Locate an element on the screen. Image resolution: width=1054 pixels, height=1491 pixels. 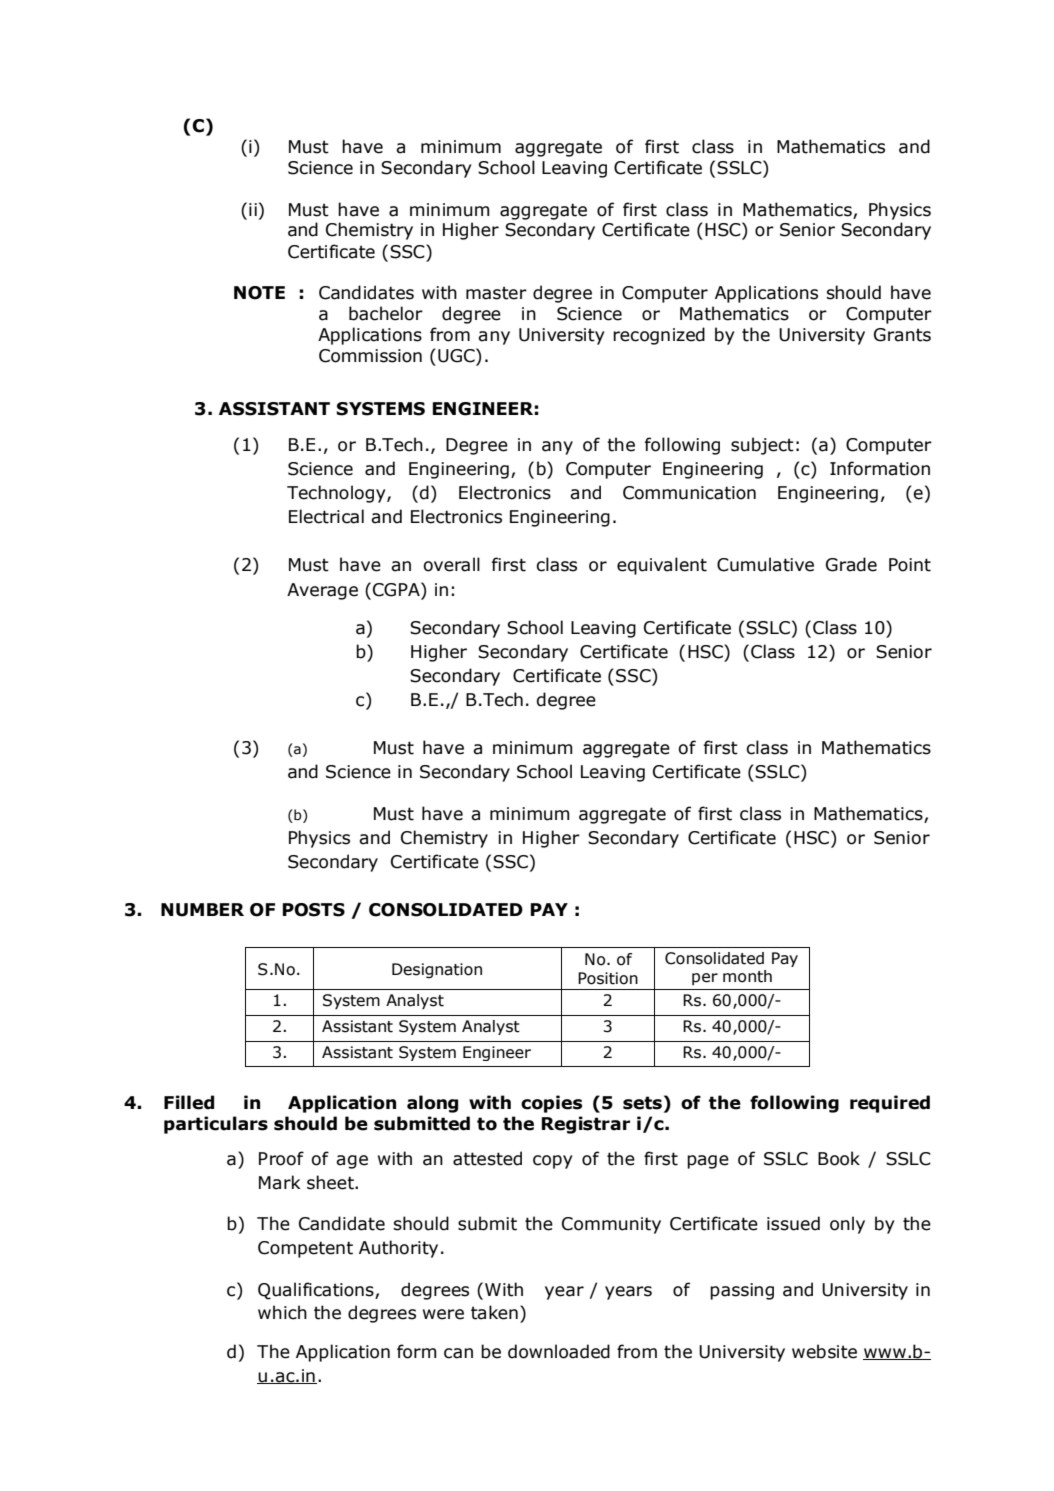
Grants is located at coordinates (902, 335).
